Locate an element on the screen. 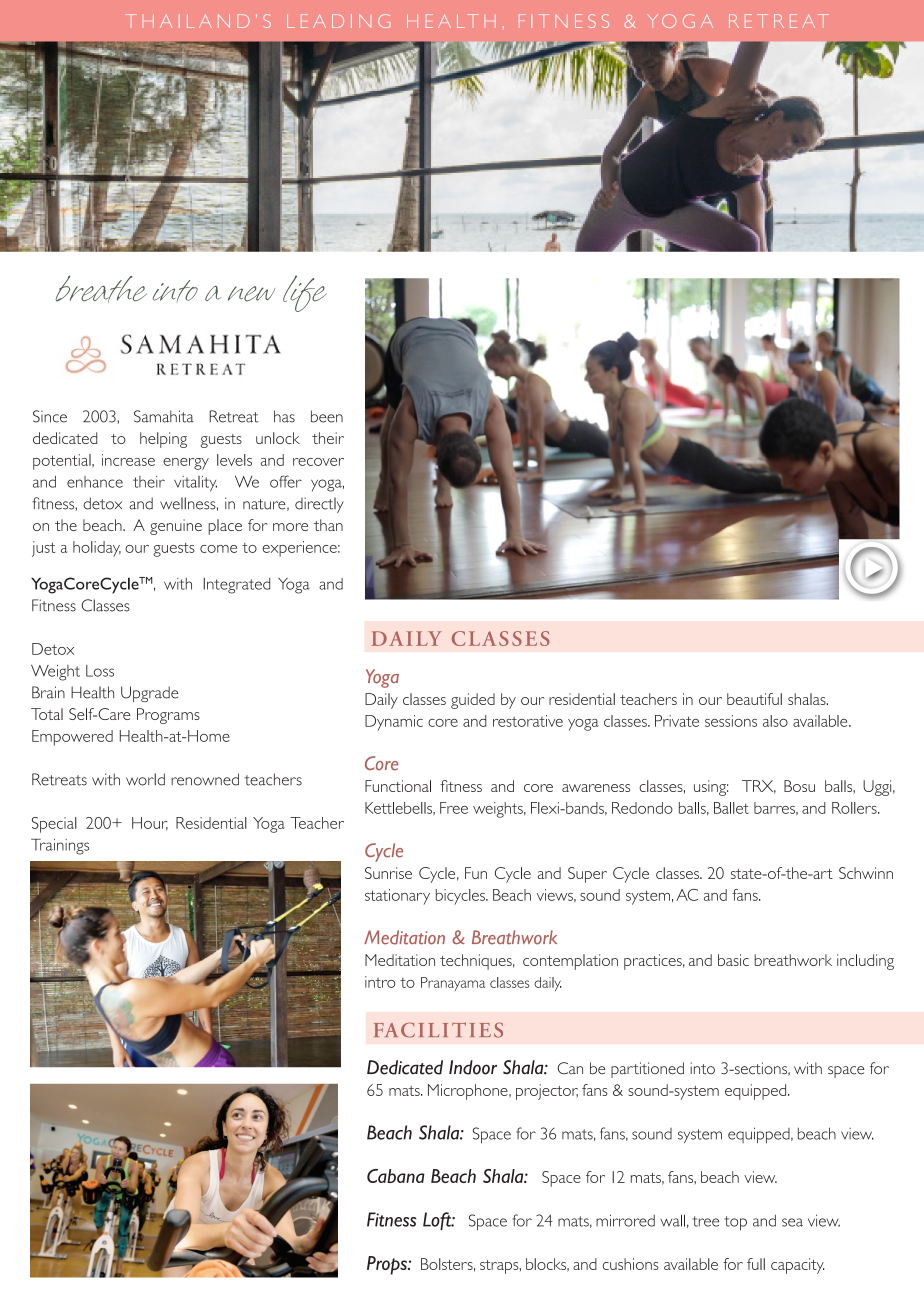 This screenshot has width=924, height=1308. sea is located at coordinates (792, 1222).
